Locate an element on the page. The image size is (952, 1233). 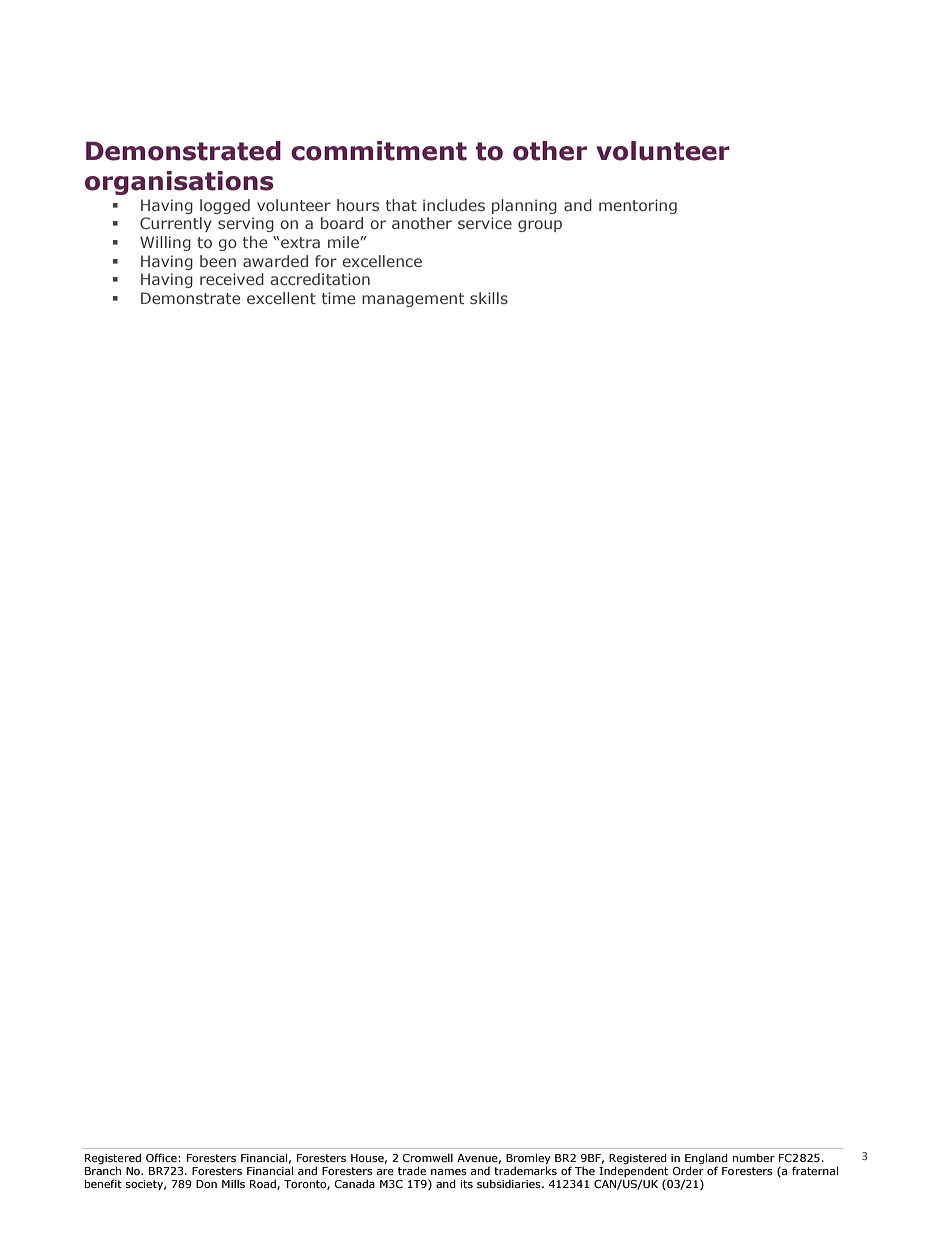
organisations is located at coordinates (179, 183).
